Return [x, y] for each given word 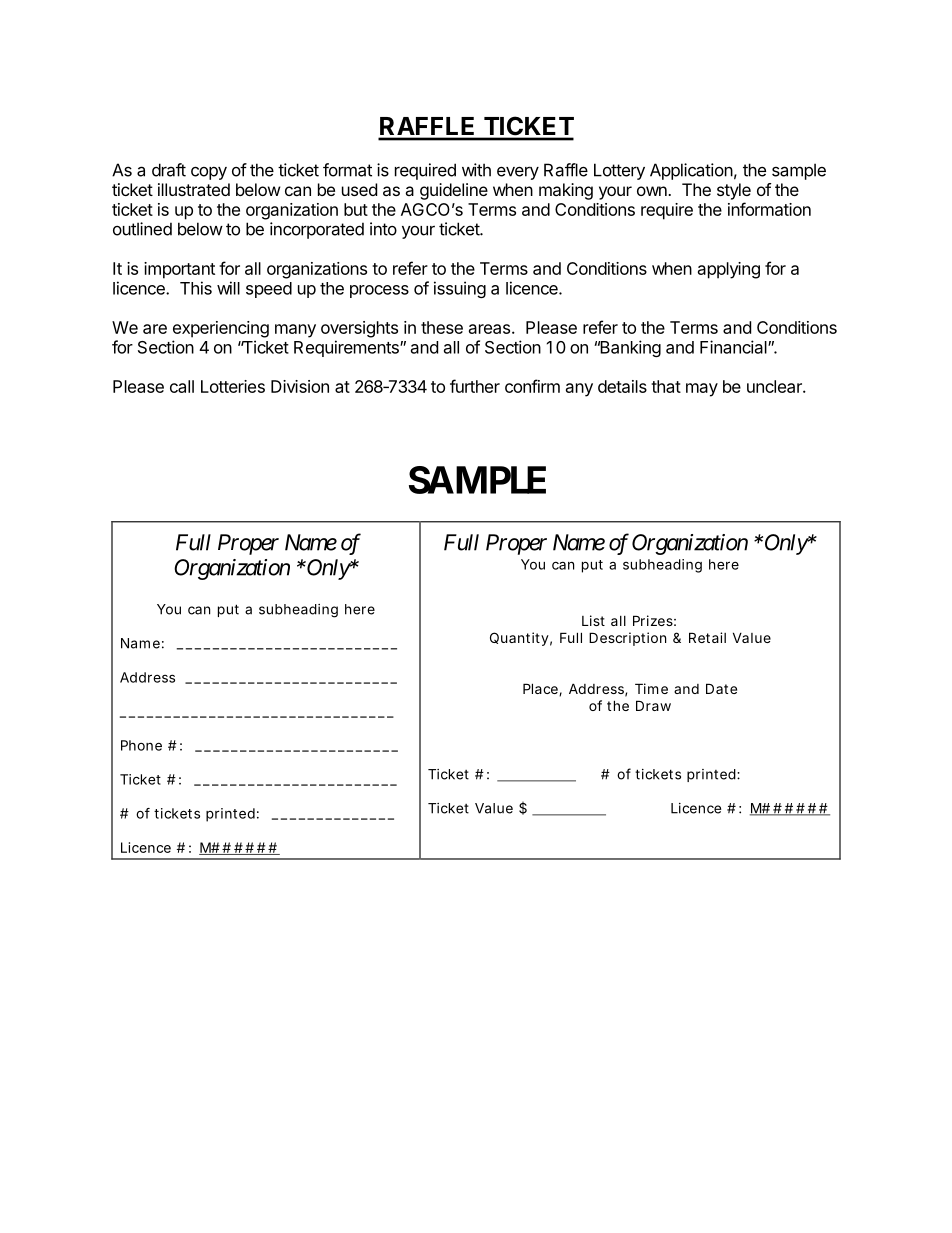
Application [691, 171]
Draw [653, 705]
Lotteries [233, 386]
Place [541, 689]
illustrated [194, 189]
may [702, 390]
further [475, 386]
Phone [141, 745]
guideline [454, 191]
